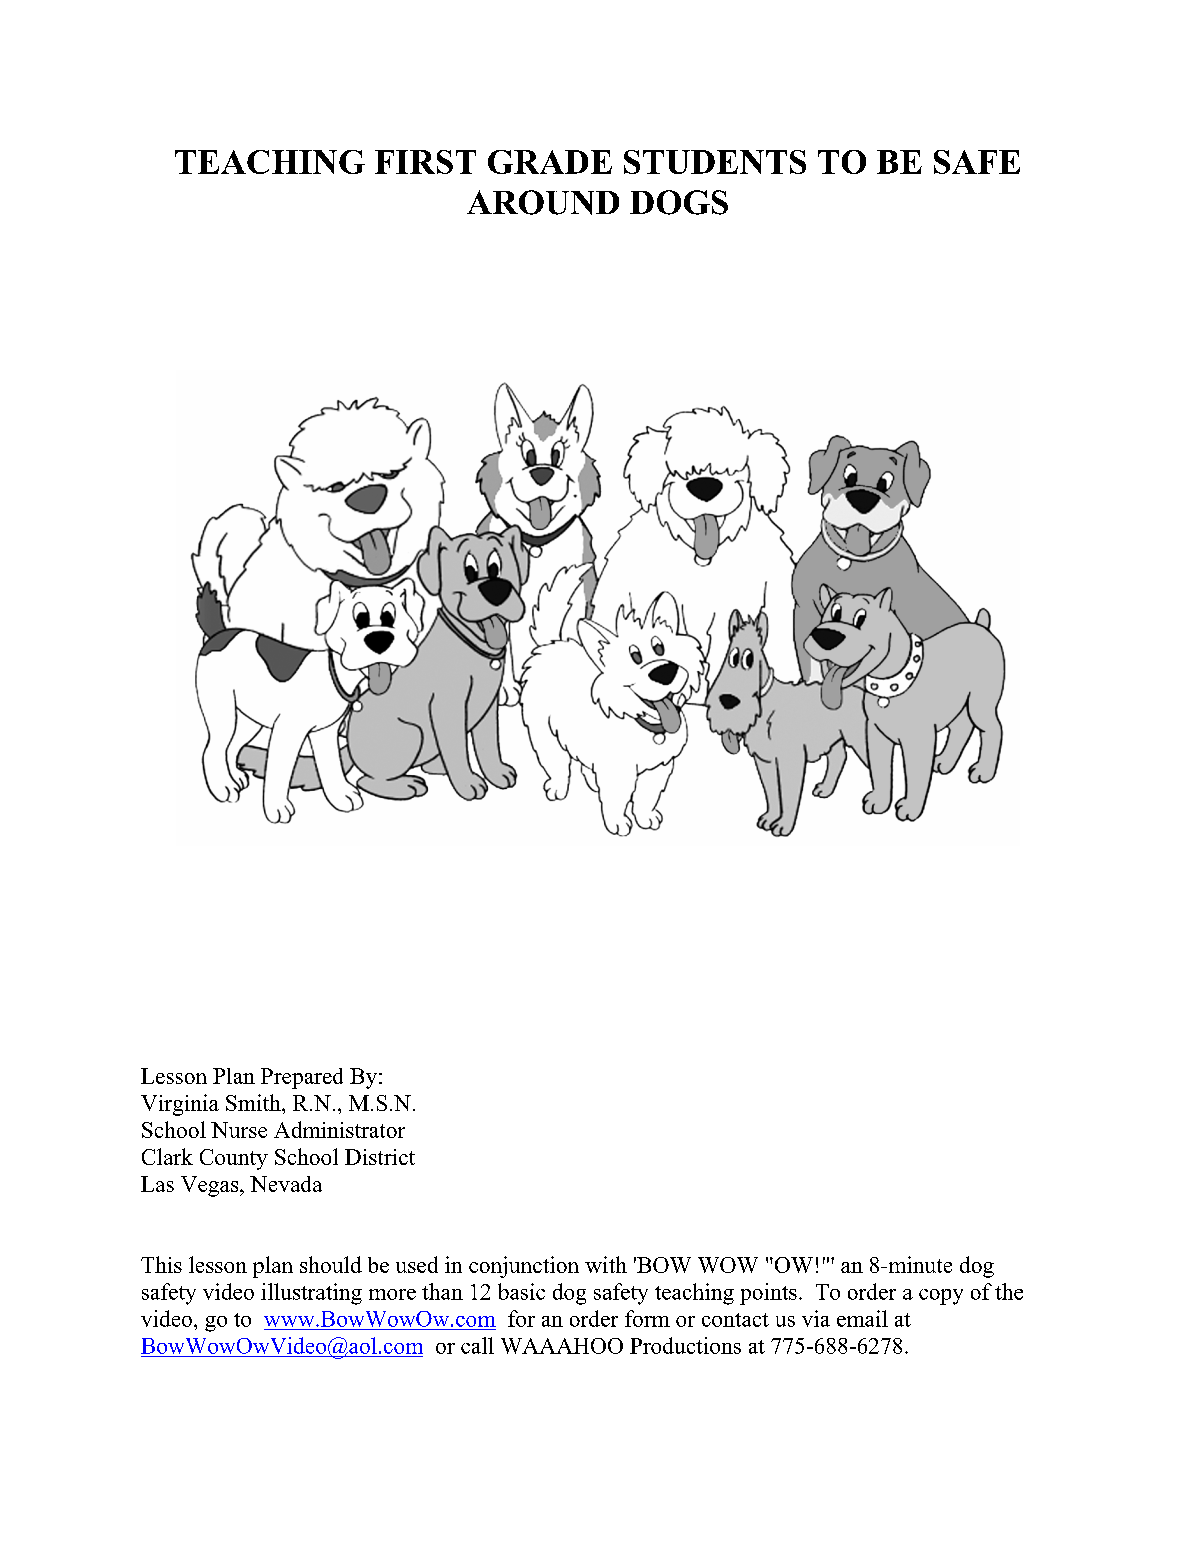 The height and width of the screenshot is (1548, 1196). Describe the element at coordinates (679, 202) in the screenshot. I see `DOGS` at that location.
